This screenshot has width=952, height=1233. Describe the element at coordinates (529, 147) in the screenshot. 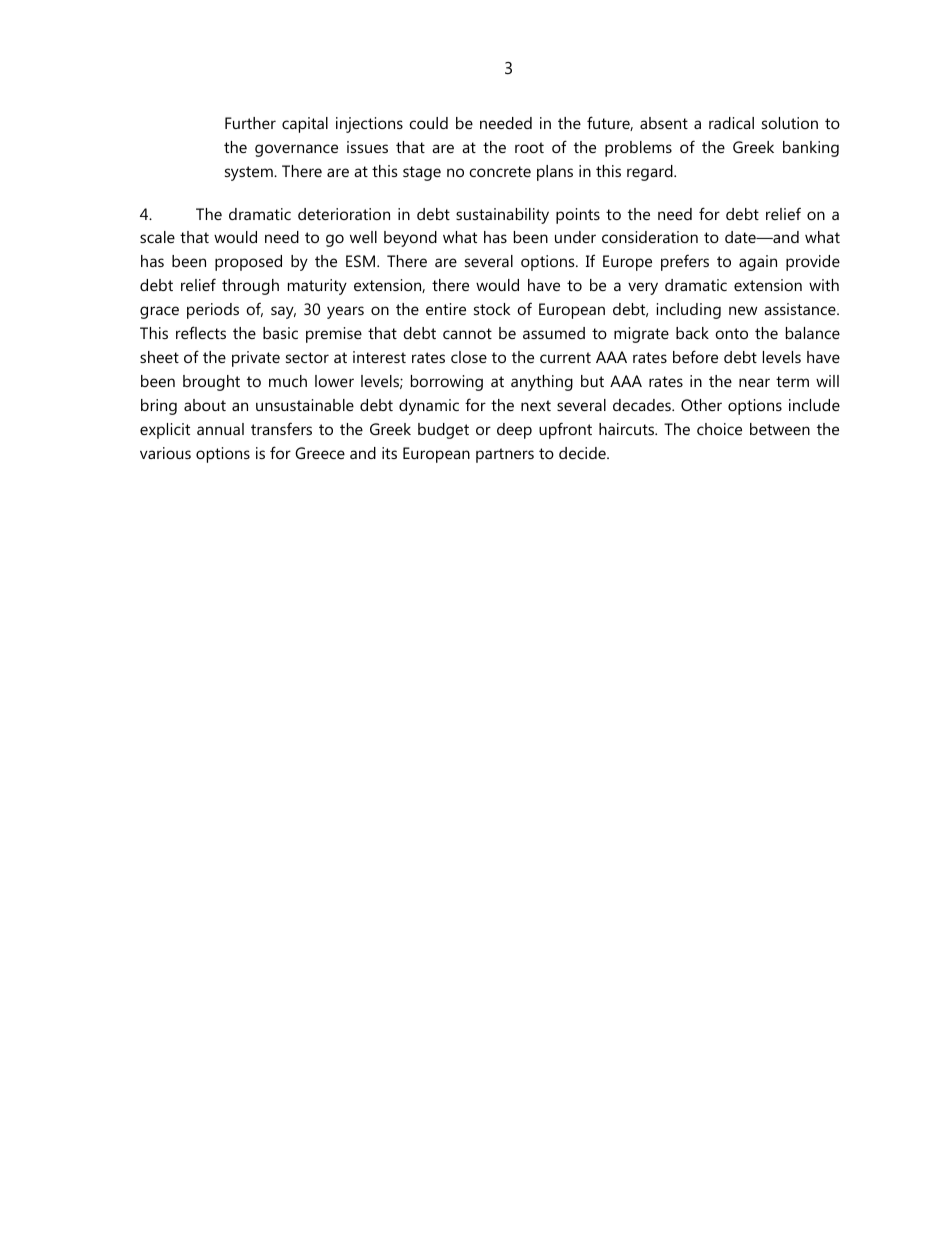

I see `root` at that location.
